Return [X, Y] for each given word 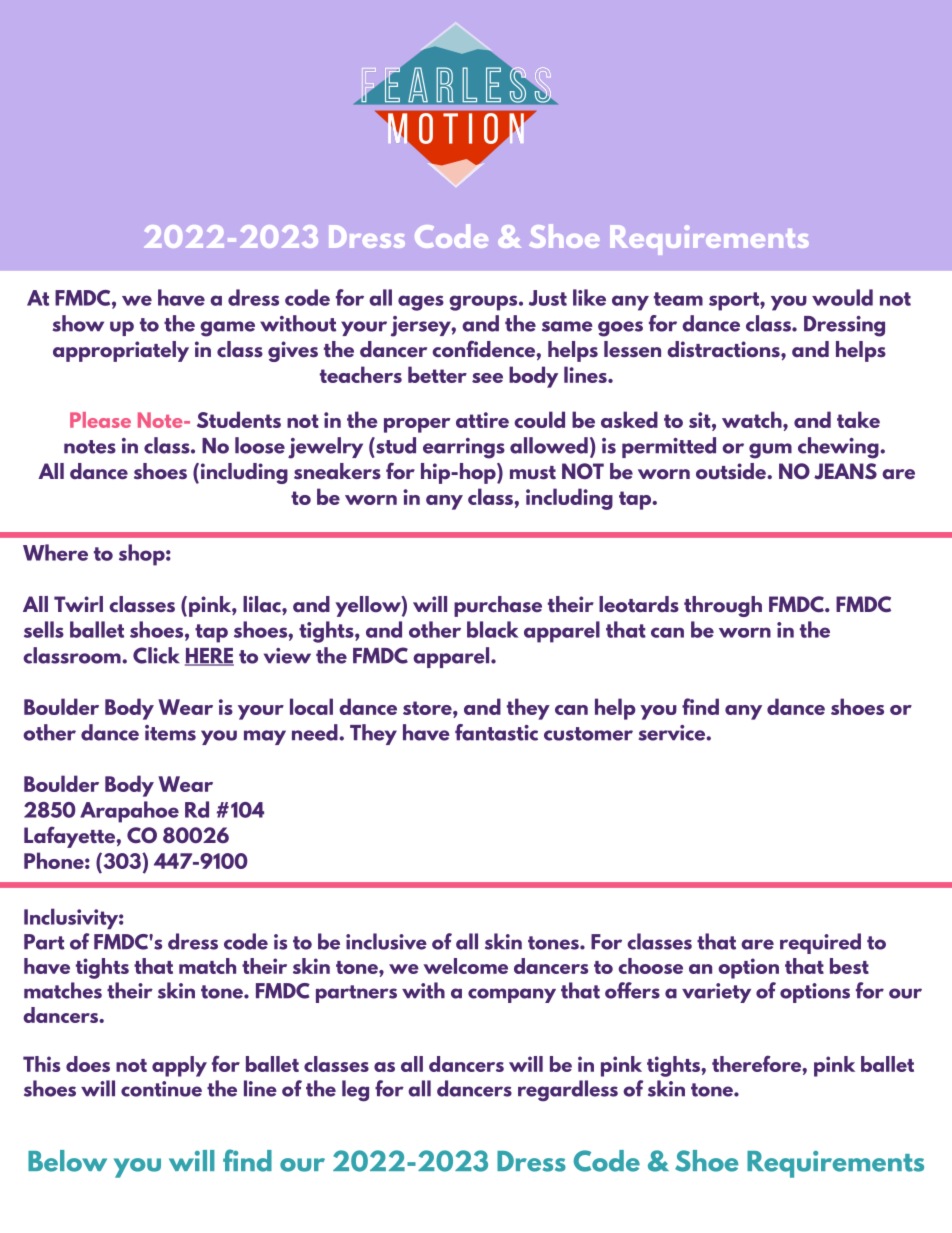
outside [732, 471]
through [723, 606]
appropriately [121, 351]
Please [100, 420]
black [492, 629]
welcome [465, 966]
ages [421, 303]
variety [716, 993]
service [673, 733]
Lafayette [70, 837]
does [88, 1064]
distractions [724, 349]
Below [67, 1161]
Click [156, 655]
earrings [464, 448]
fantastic [496, 732]
